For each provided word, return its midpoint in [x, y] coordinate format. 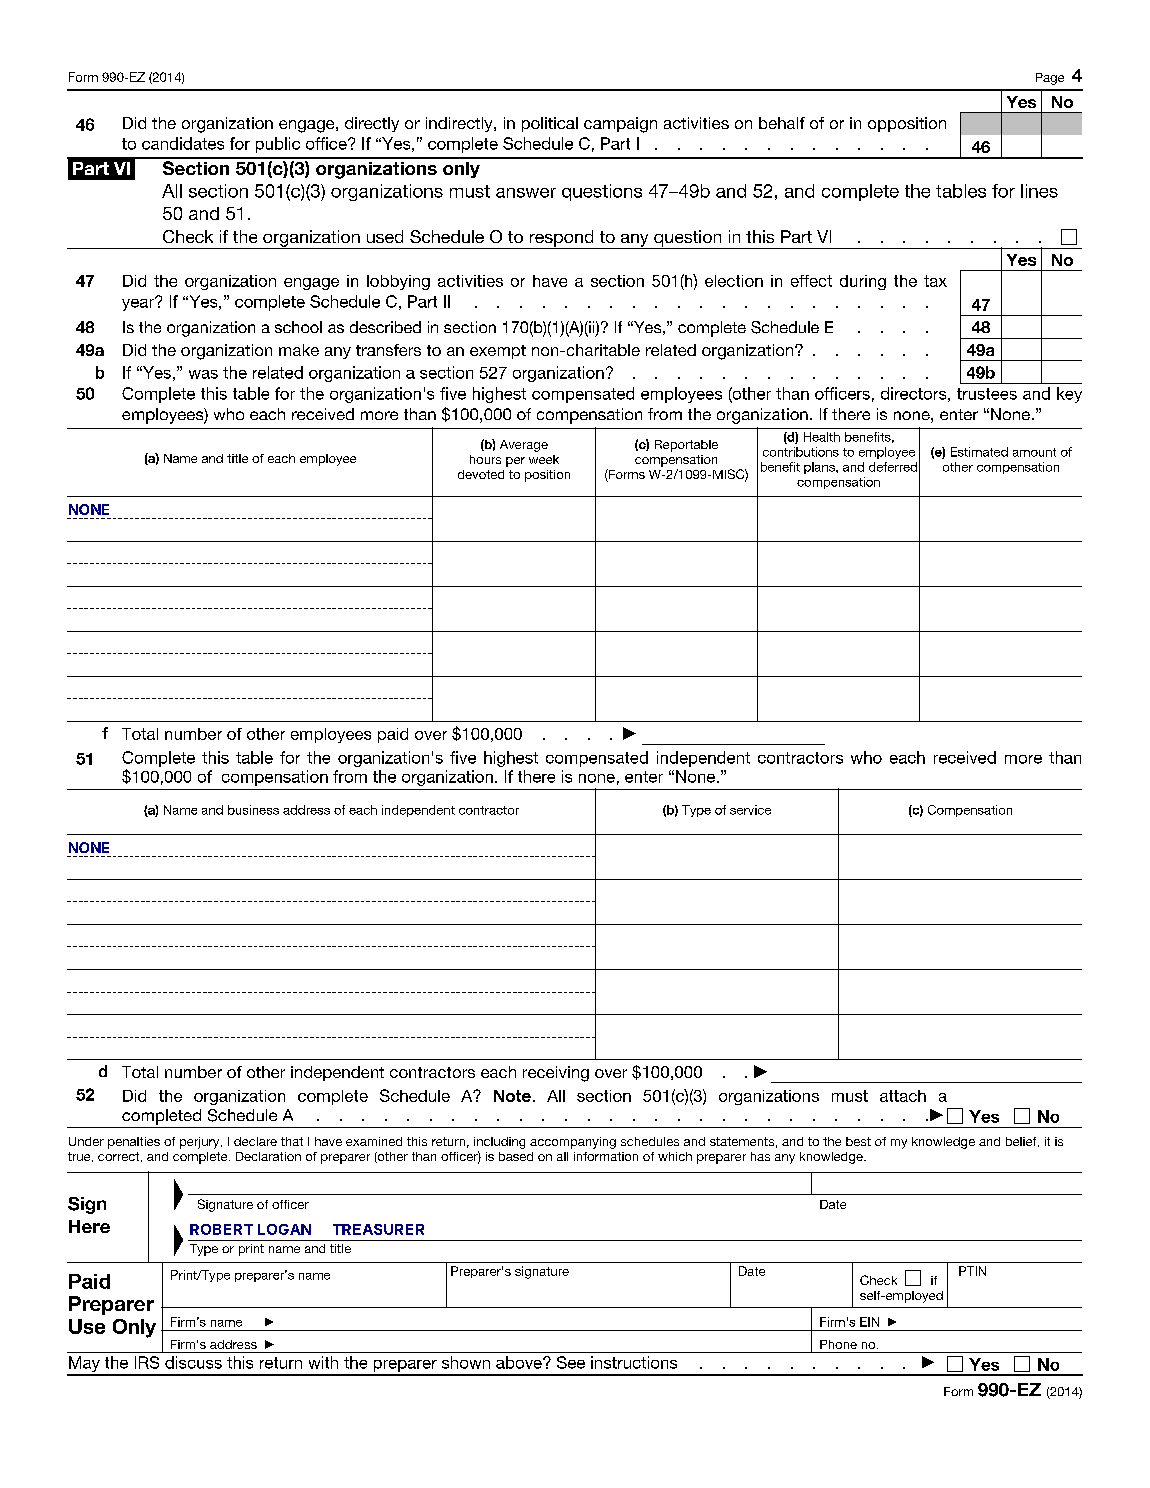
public [278, 145]
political [550, 124]
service [750, 810]
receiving [556, 1074]
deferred [893, 467]
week [544, 459]
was [203, 374]
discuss [193, 1362]
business [253, 810]
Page [1050, 79]
